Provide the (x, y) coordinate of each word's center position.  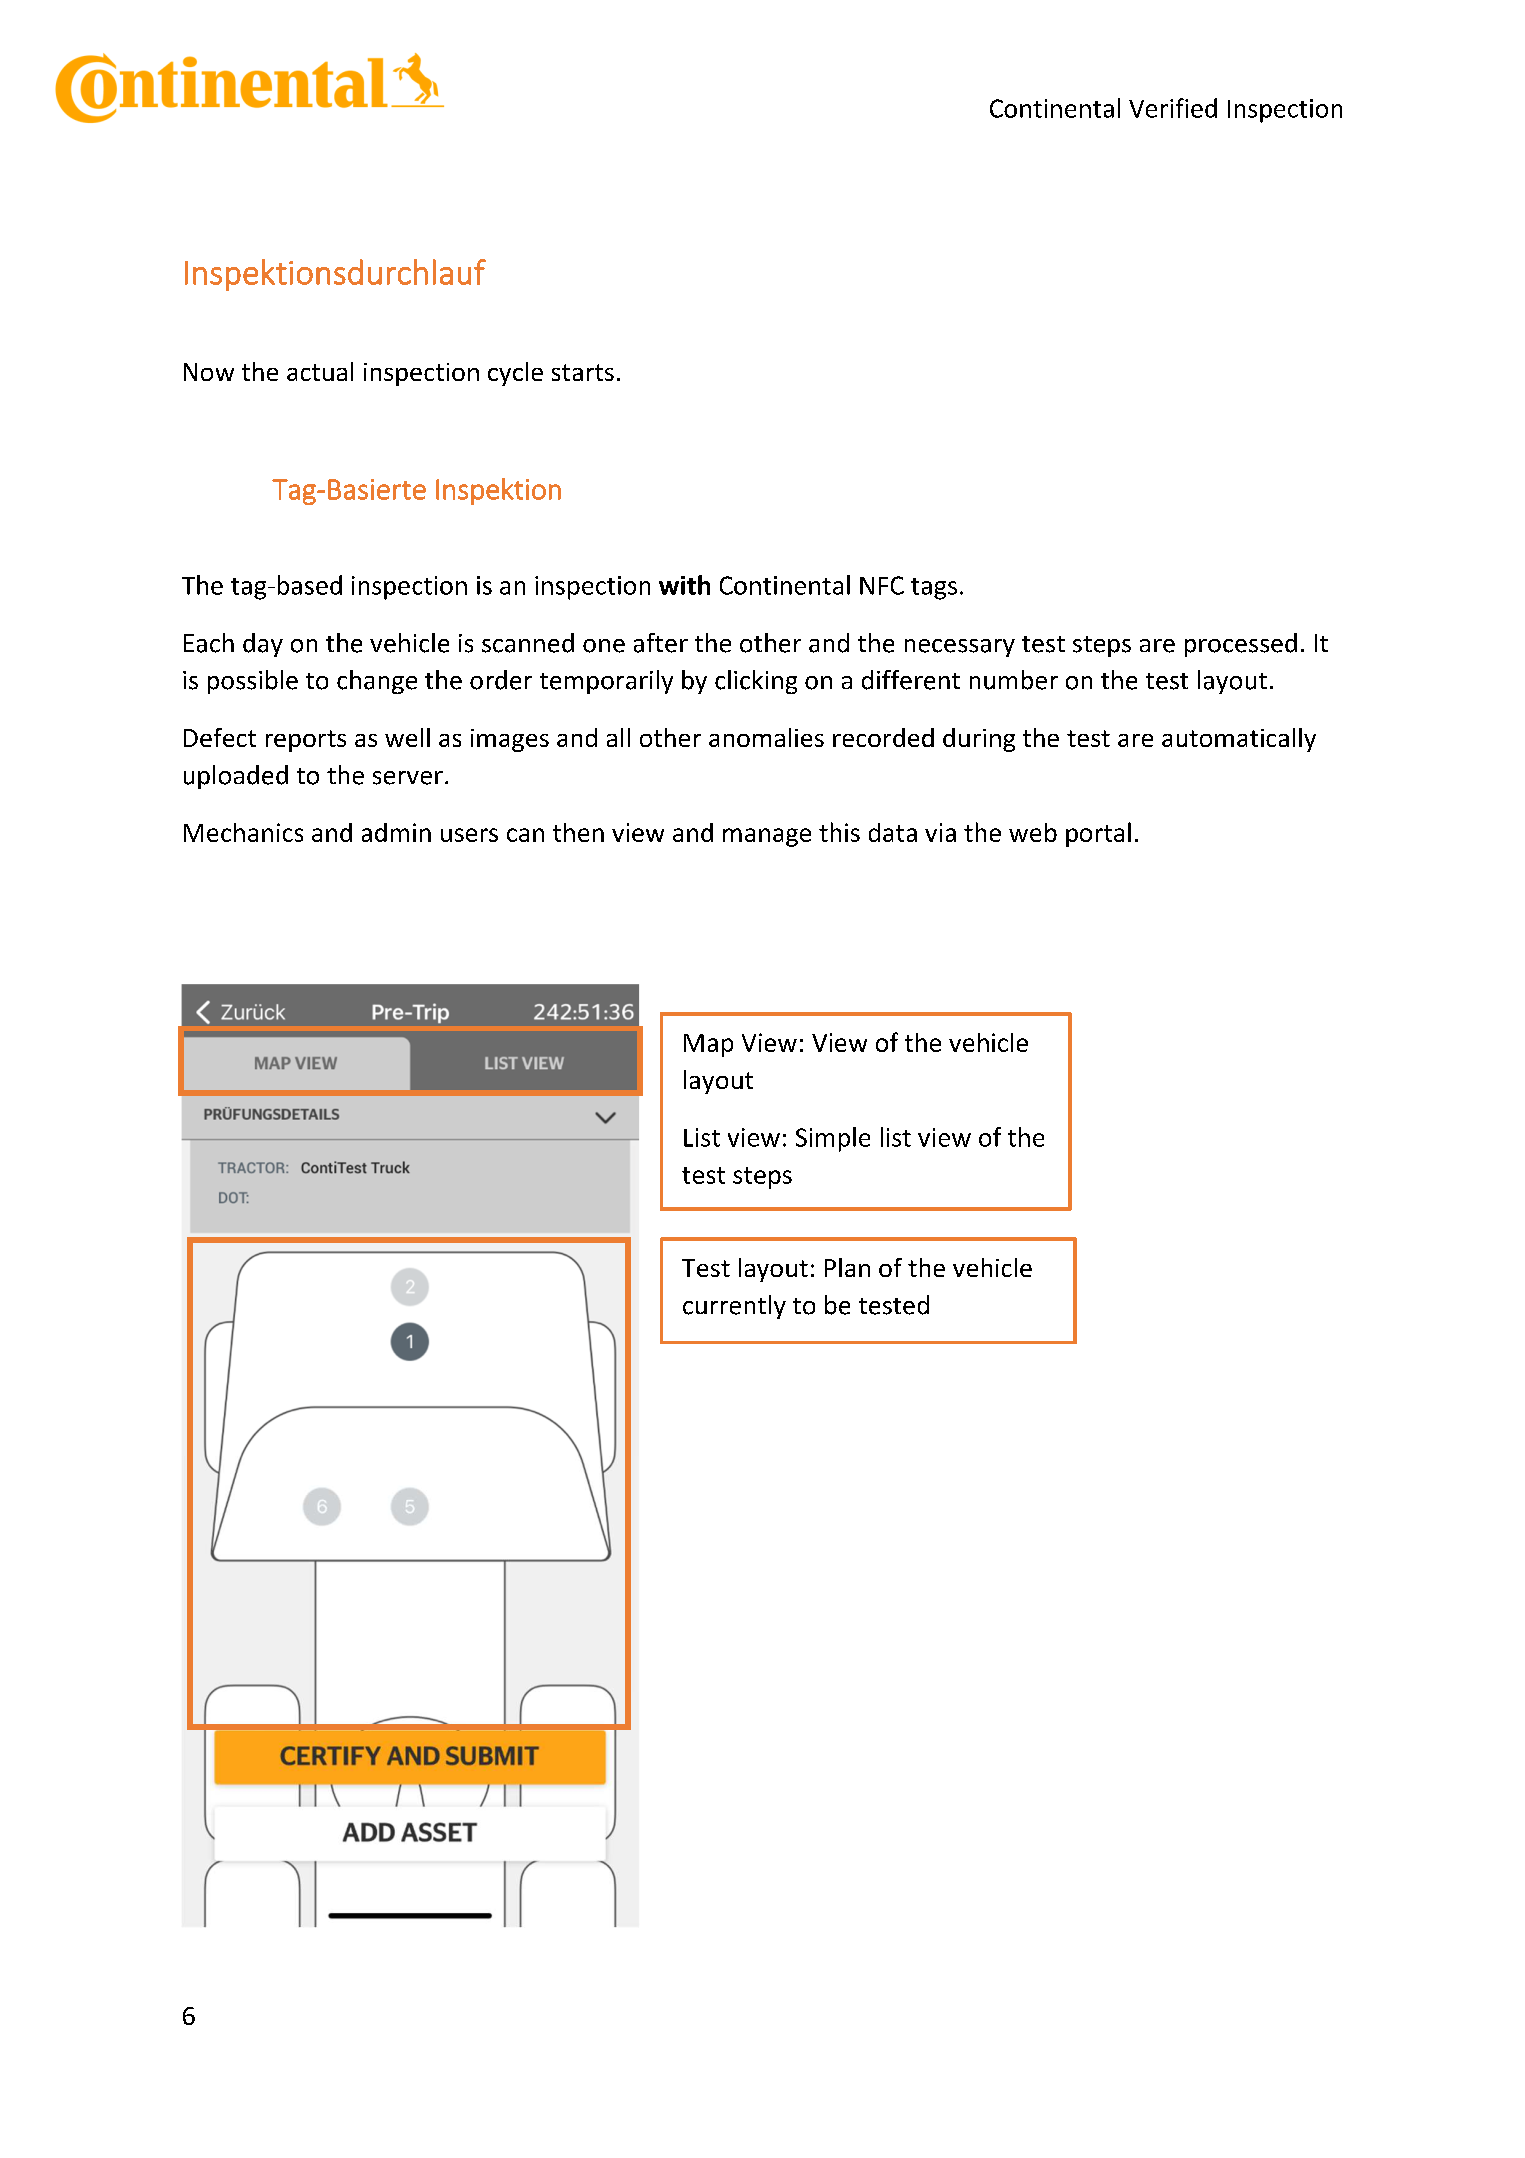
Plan (847, 1267)
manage (767, 837)
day (263, 645)
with (684, 585)
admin (396, 832)
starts (583, 372)
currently (734, 1307)
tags (934, 589)
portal (1098, 834)
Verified (1173, 108)
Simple (833, 1139)
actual (320, 371)
